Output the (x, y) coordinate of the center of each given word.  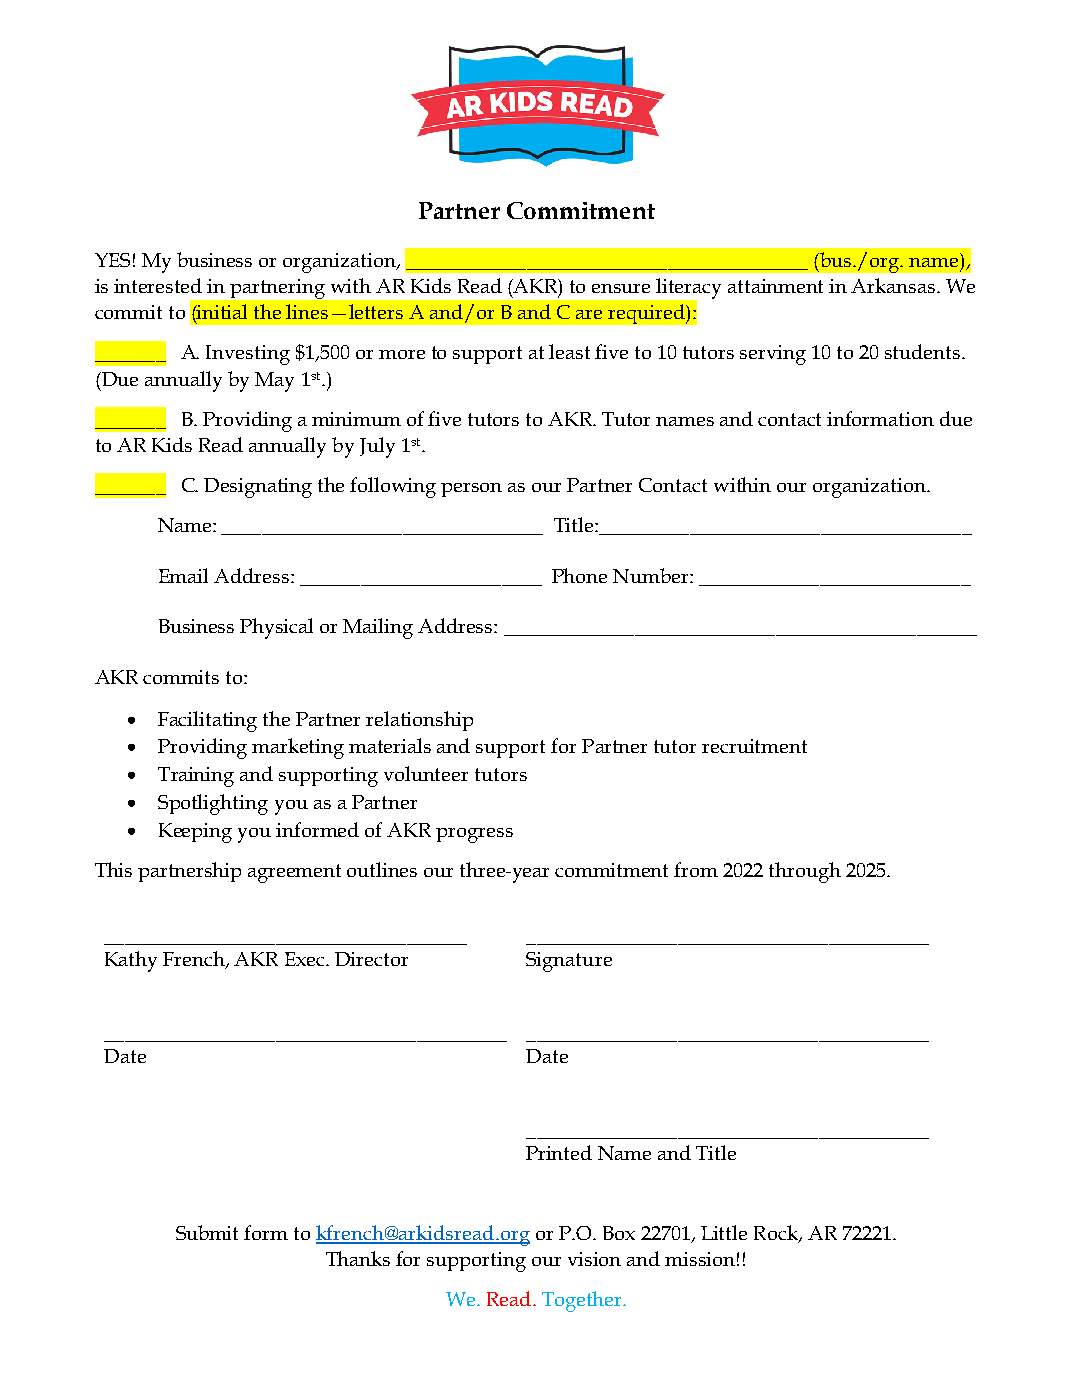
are (589, 314)
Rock (777, 1233)
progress (474, 835)
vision (594, 1259)
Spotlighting (213, 804)
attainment (775, 286)
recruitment (754, 746)
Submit (207, 1232)
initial (221, 313)
